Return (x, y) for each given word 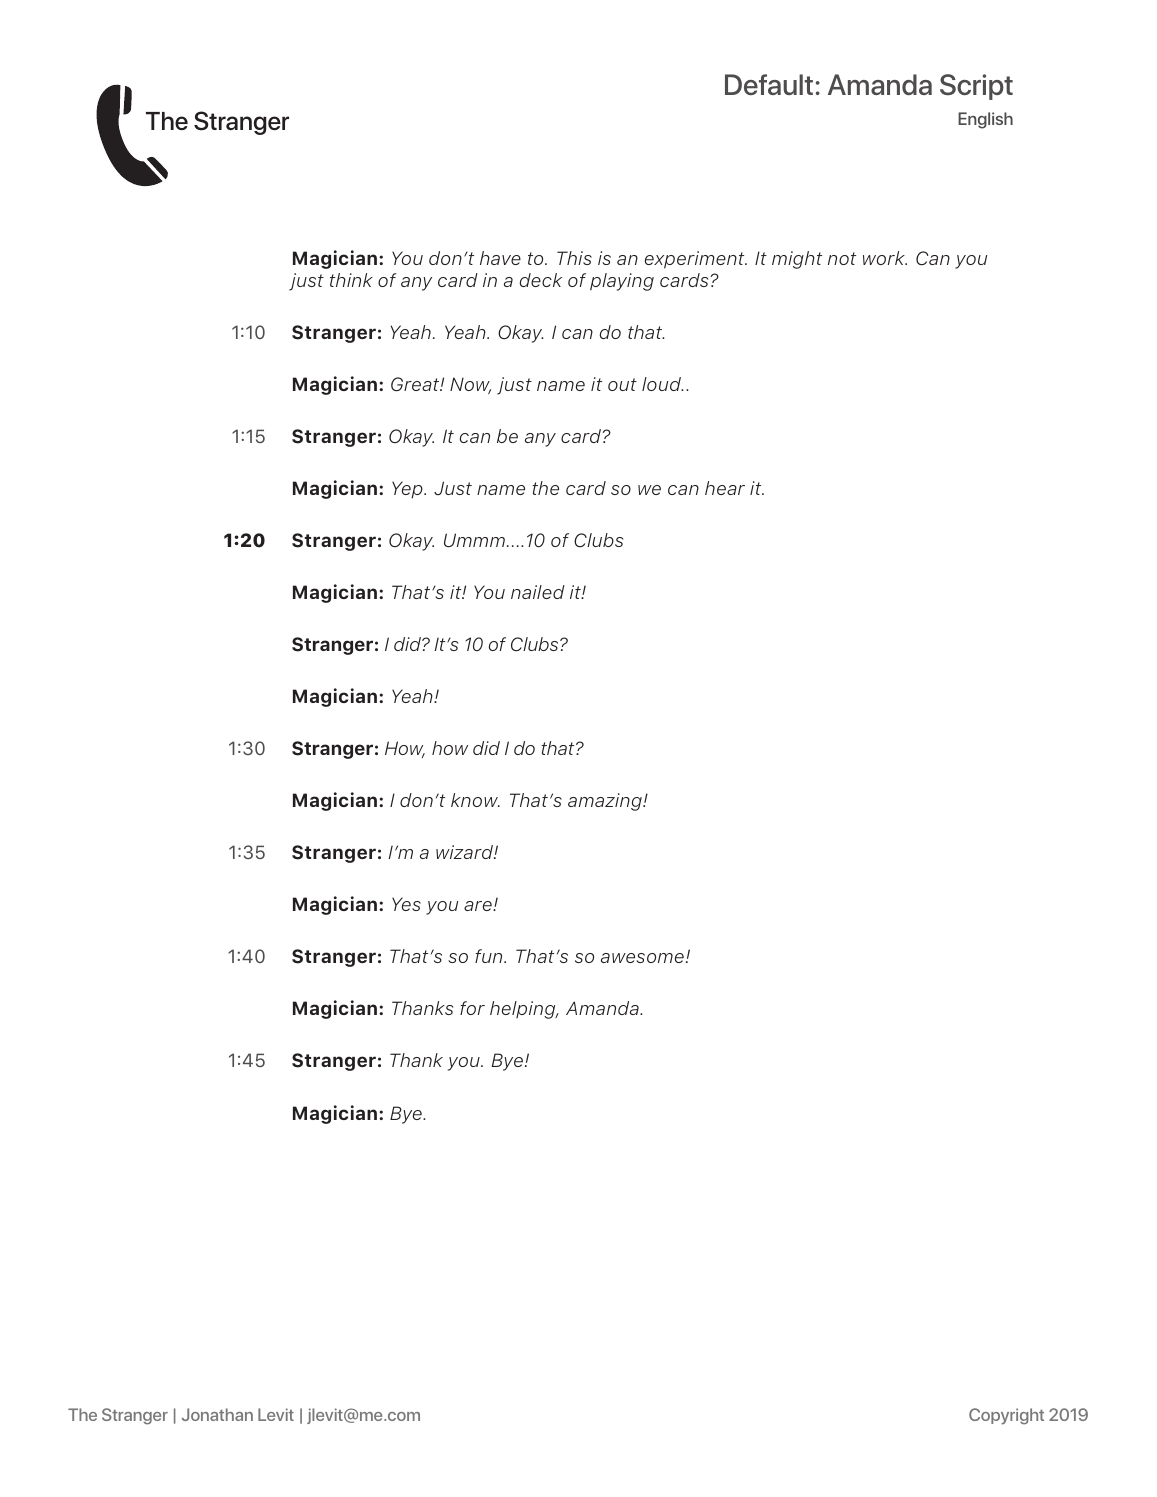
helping (524, 1010)
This (574, 258)
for (472, 1008)
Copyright (1006, 1416)
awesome (642, 958)
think (351, 280)
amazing (606, 802)
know (475, 800)
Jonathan (217, 1414)
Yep (408, 490)
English (985, 120)
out (622, 384)
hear (725, 488)
